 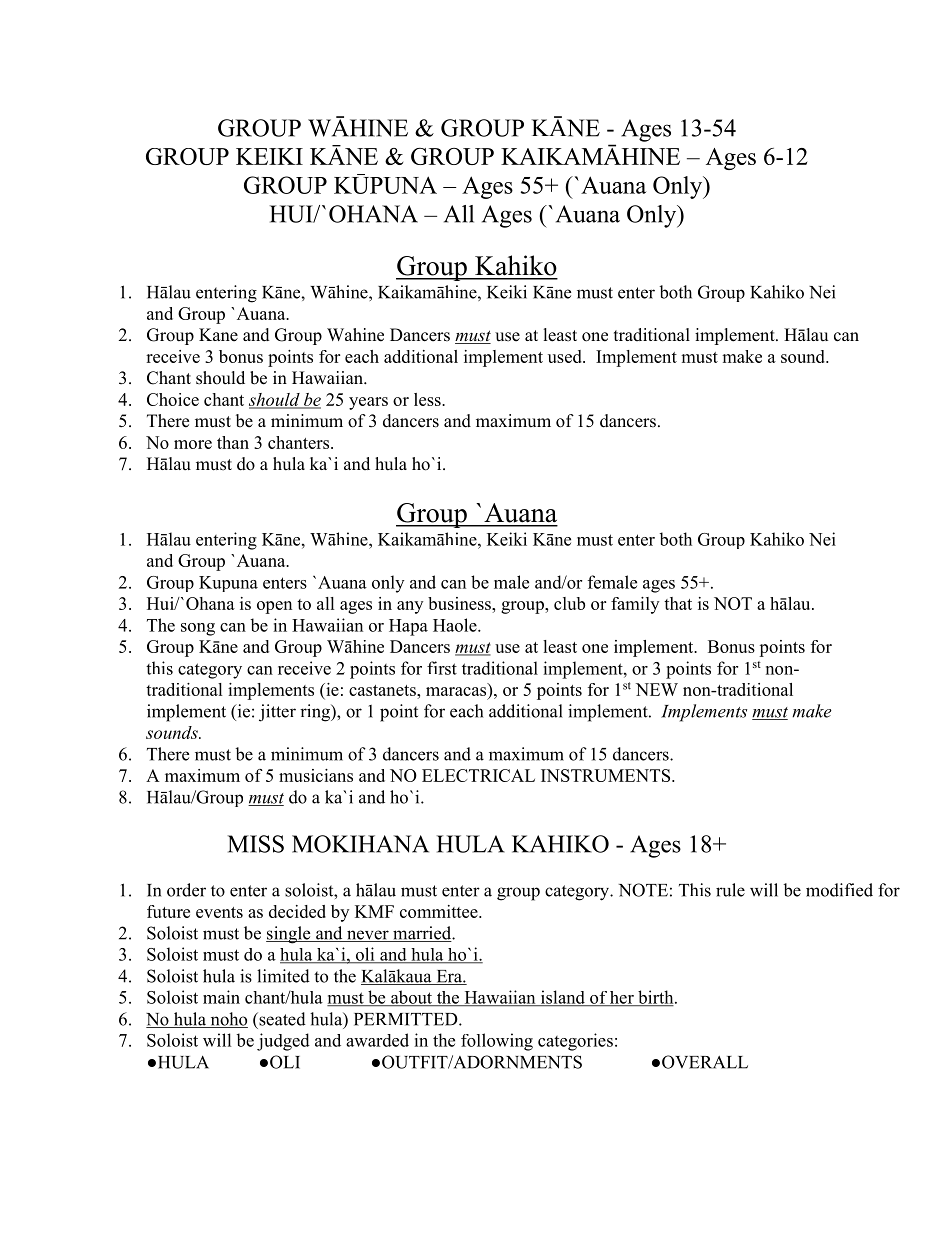 I want to click on Kane, so click(x=218, y=335).
